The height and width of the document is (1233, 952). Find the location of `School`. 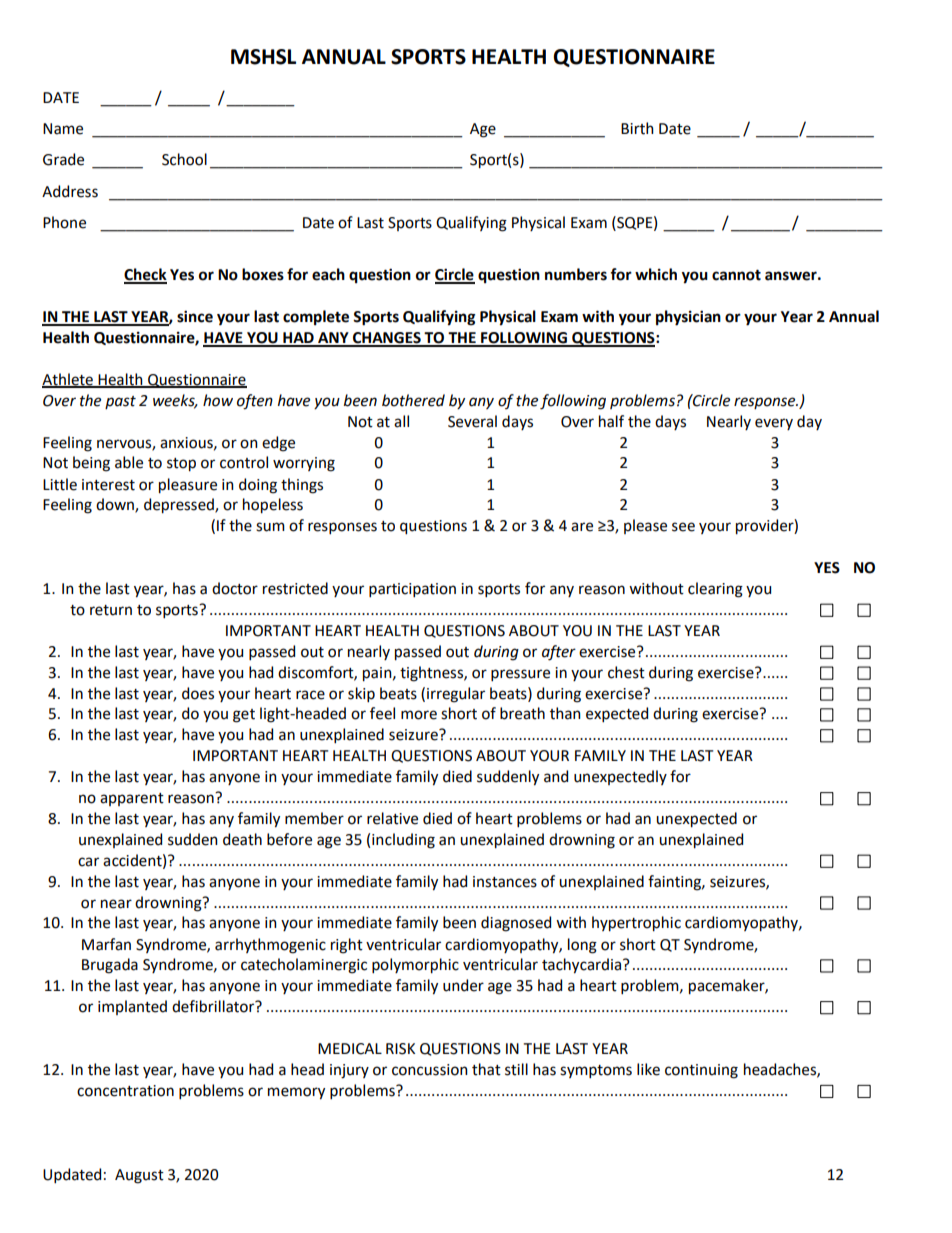

School is located at coordinates (184, 159).
